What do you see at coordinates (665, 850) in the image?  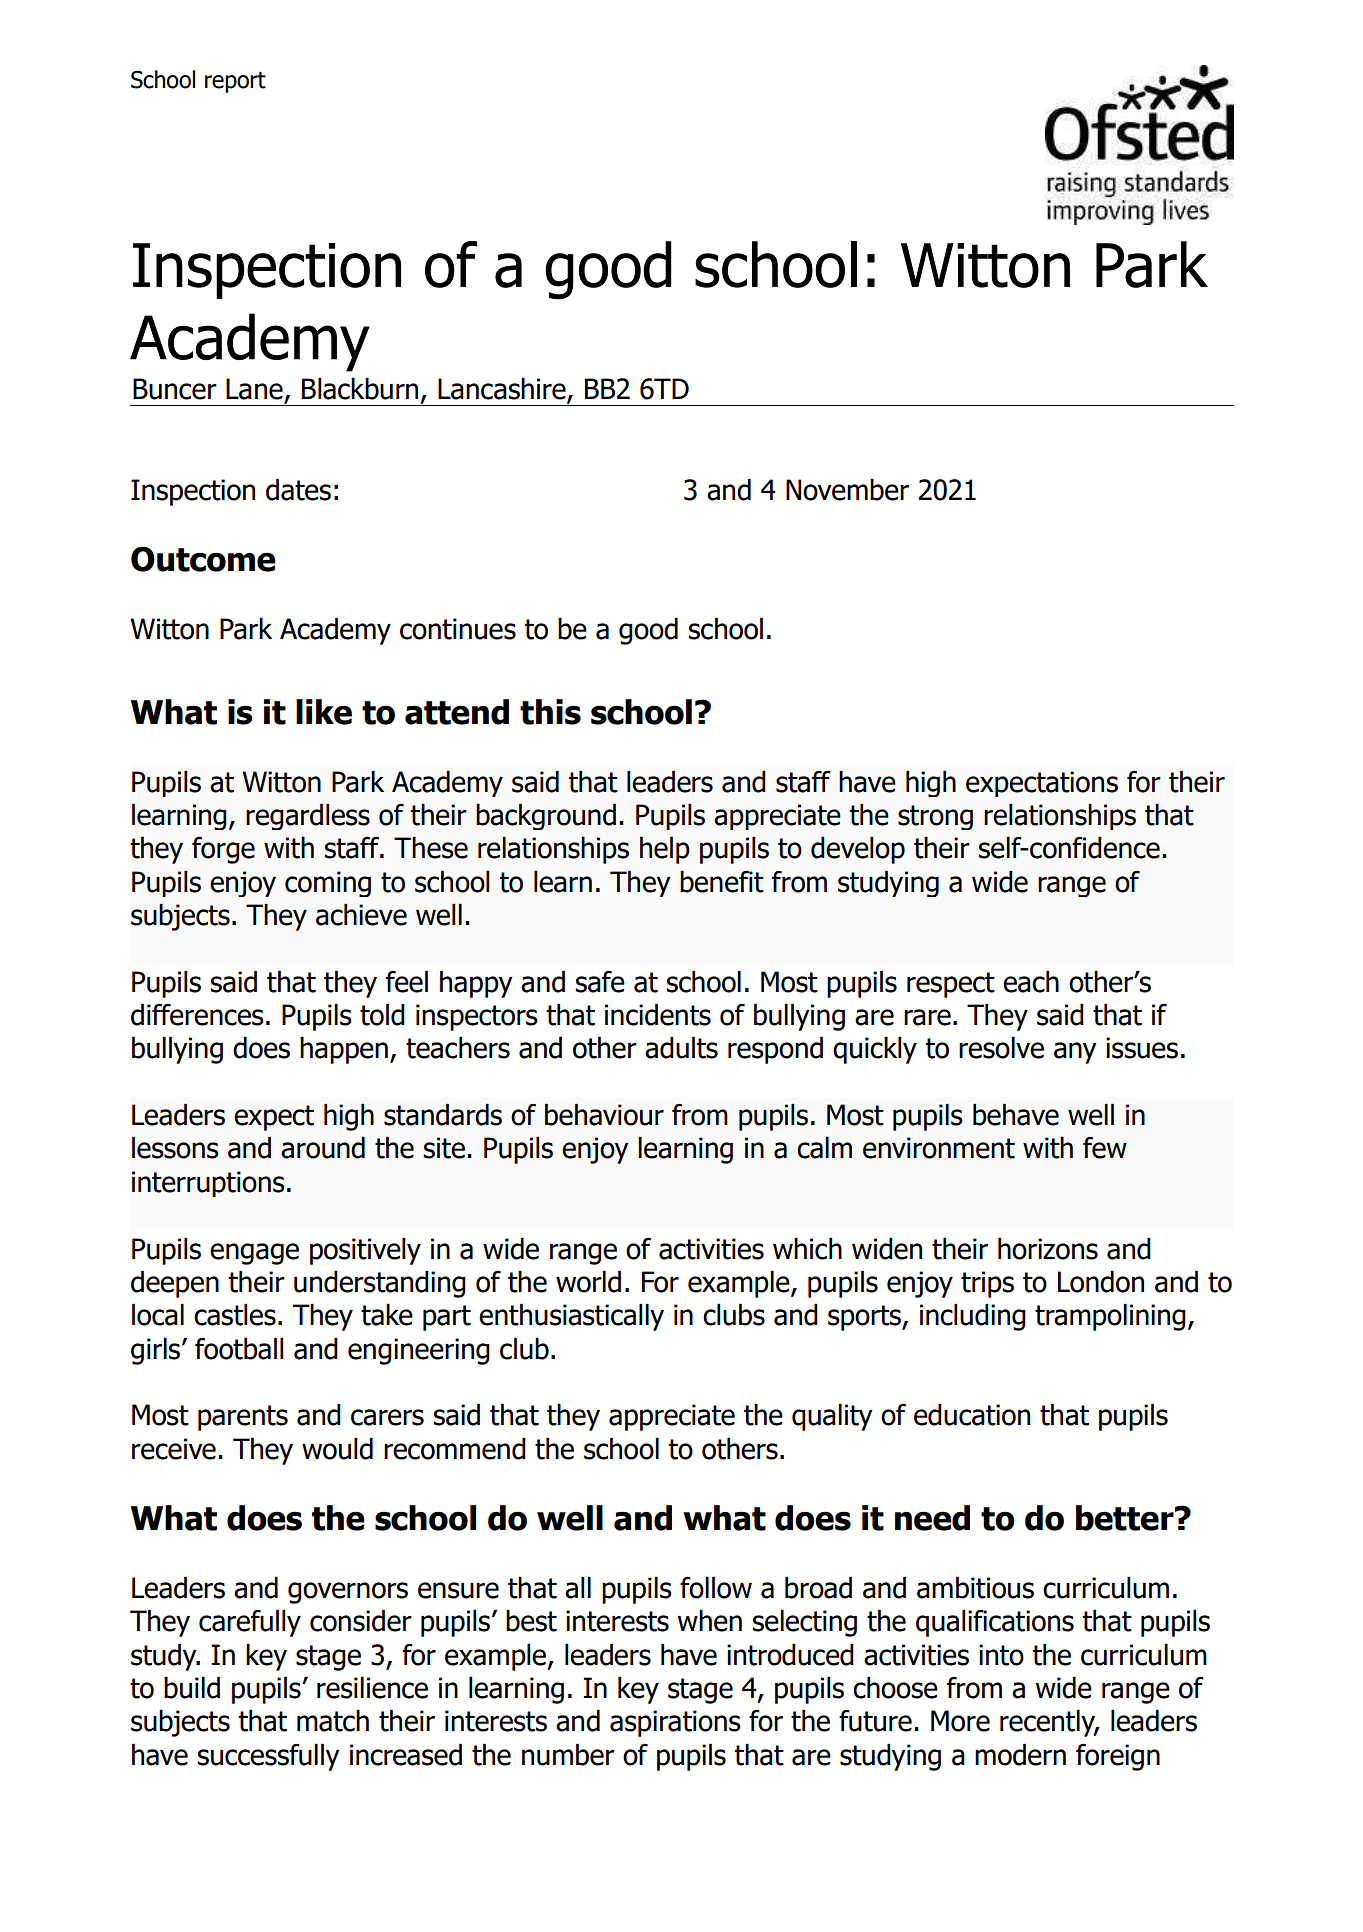 I see `help` at bounding box center [665, 850].
